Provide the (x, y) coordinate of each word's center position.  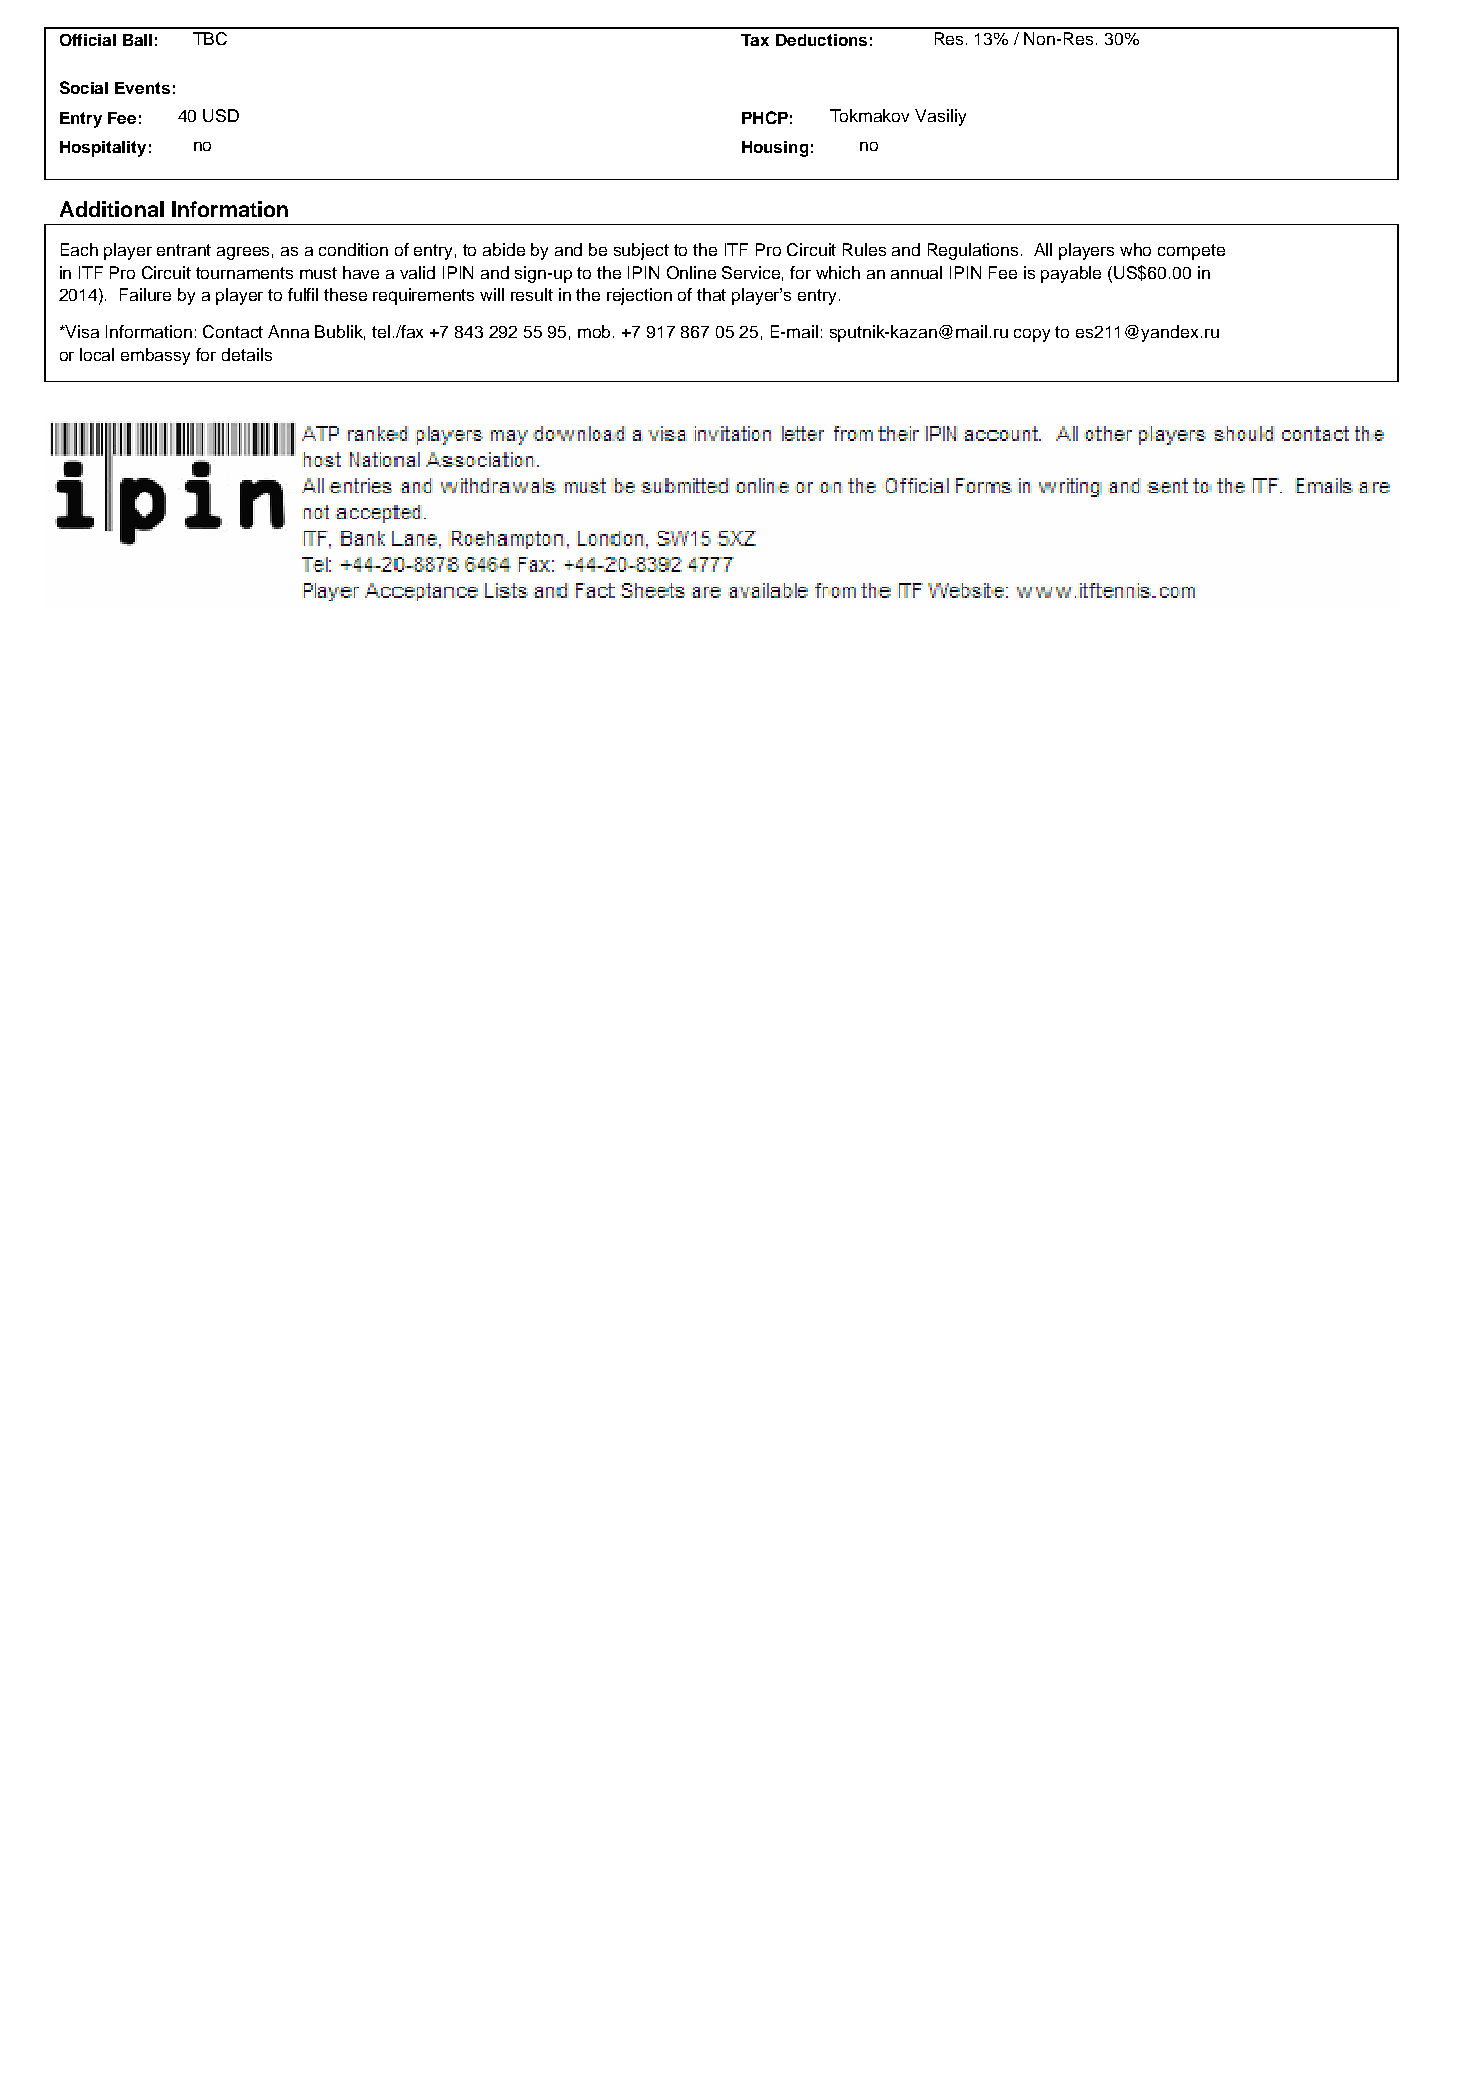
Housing (775, 149)
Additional (112, 209)
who (1135, 249)
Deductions (821, 40)
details (247, 354)
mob (596, 331)
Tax (755, 40)
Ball (137, 40)
